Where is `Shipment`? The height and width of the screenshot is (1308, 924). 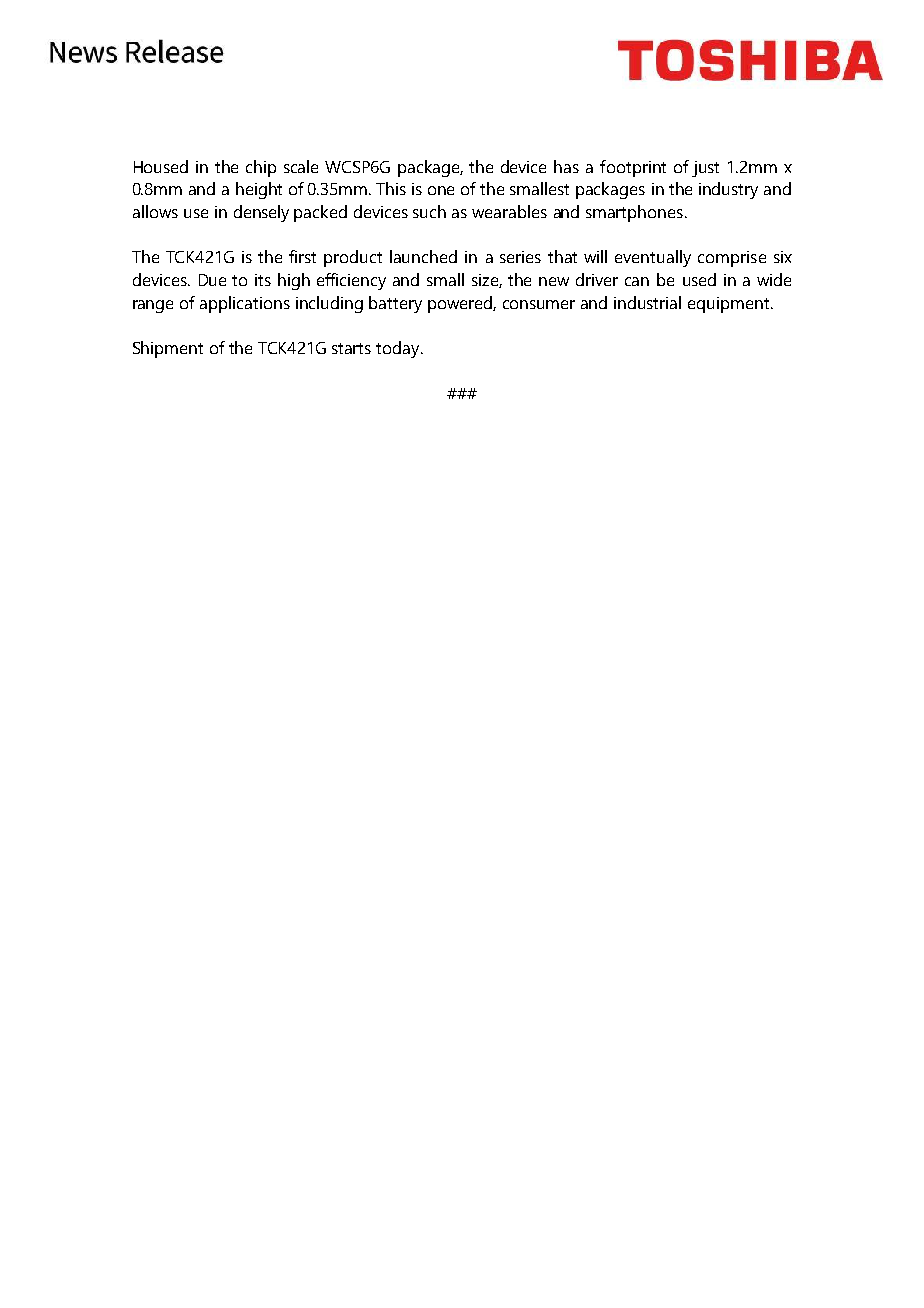 Shipment is located at coordinates (168, 349).
